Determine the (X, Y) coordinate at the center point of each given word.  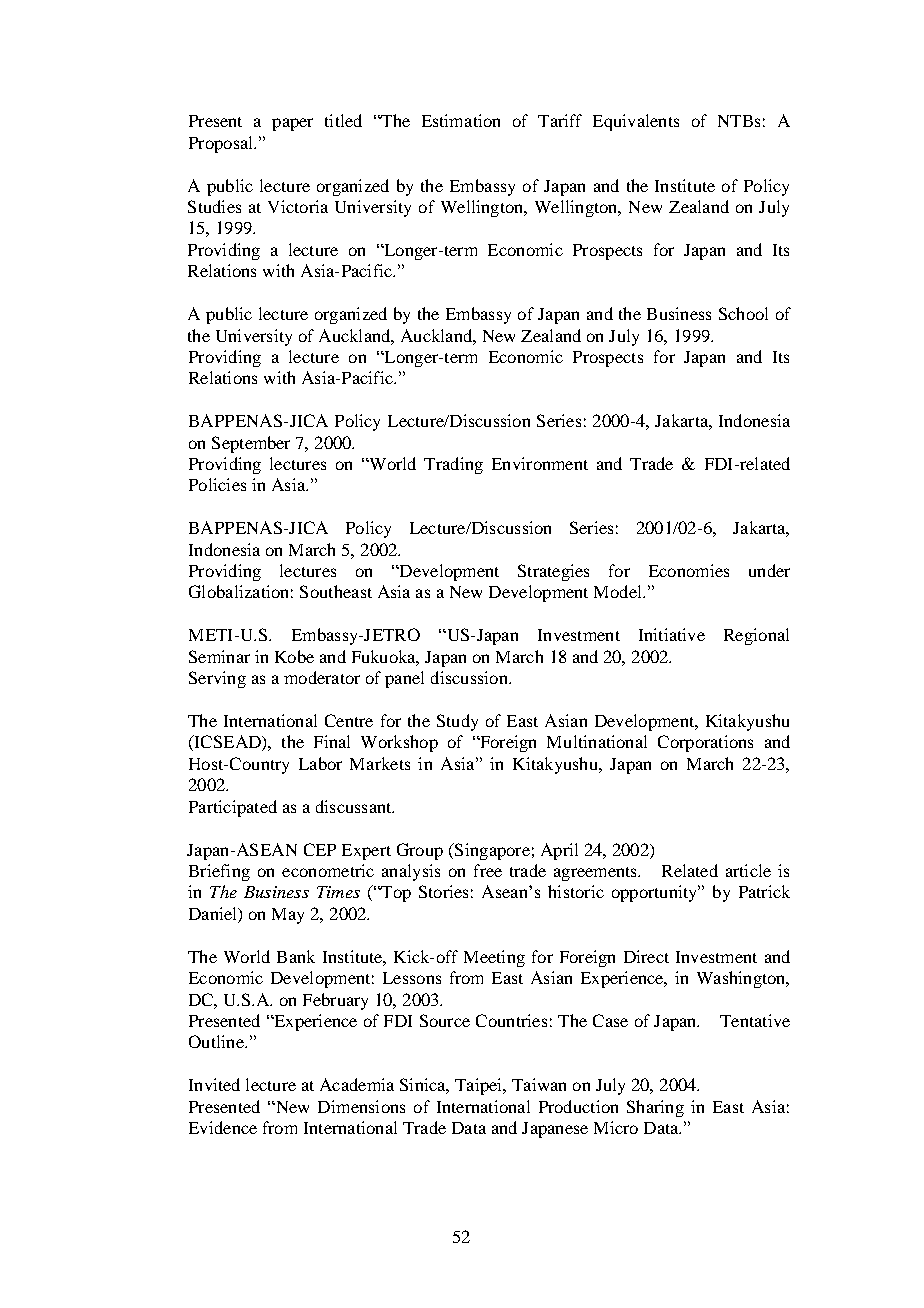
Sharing (655, 1108)
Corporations (705, 743)
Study (457, 722)
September (251, 444)
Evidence (223, 1127)
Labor (320, 763)
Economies (689, 570)
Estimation (461, 120)
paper (292, 124)
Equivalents (636, 122)
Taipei (480, 1086)
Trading (453, 465)
